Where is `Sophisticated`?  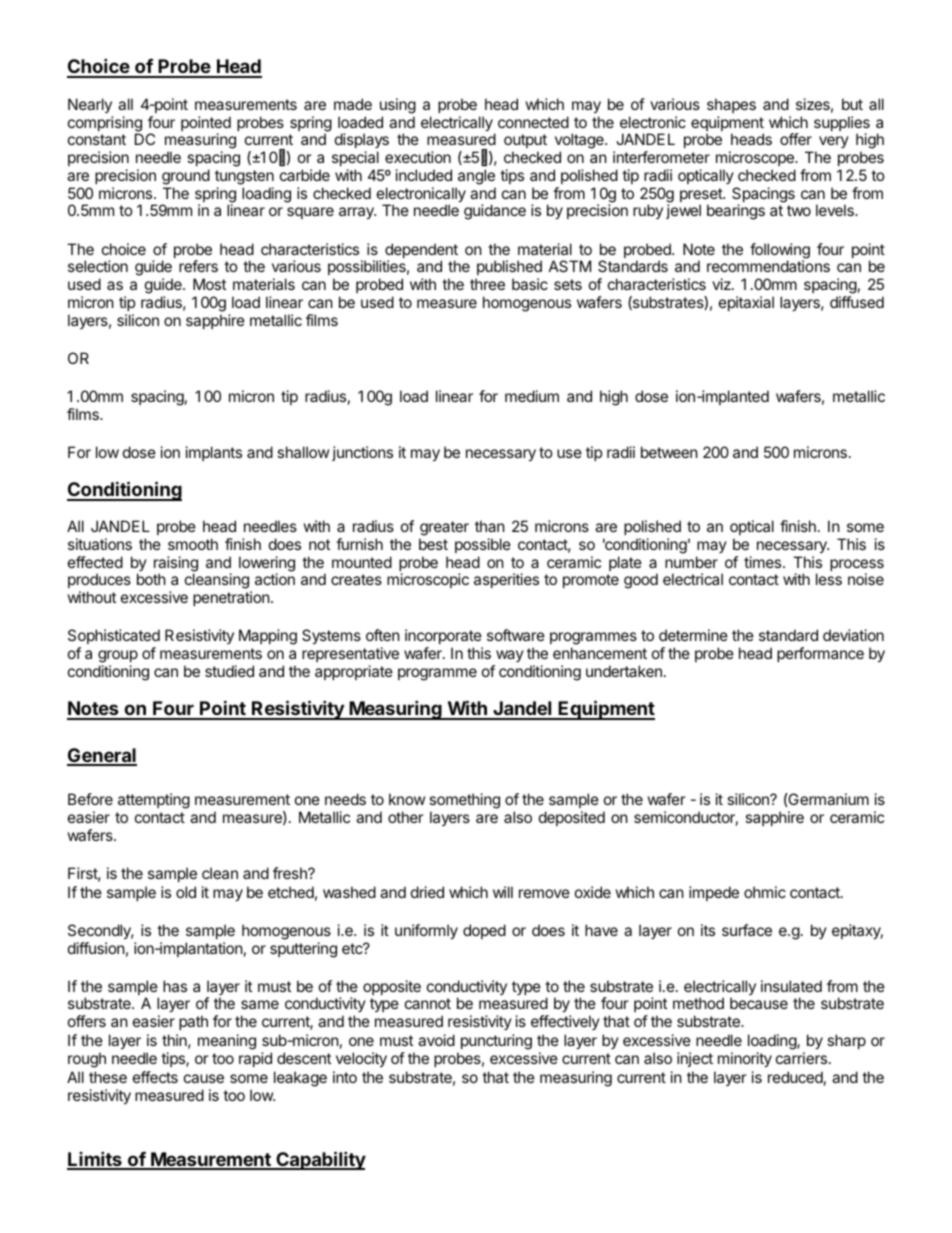
Sophisticated is located at coordinates (114, 636).
